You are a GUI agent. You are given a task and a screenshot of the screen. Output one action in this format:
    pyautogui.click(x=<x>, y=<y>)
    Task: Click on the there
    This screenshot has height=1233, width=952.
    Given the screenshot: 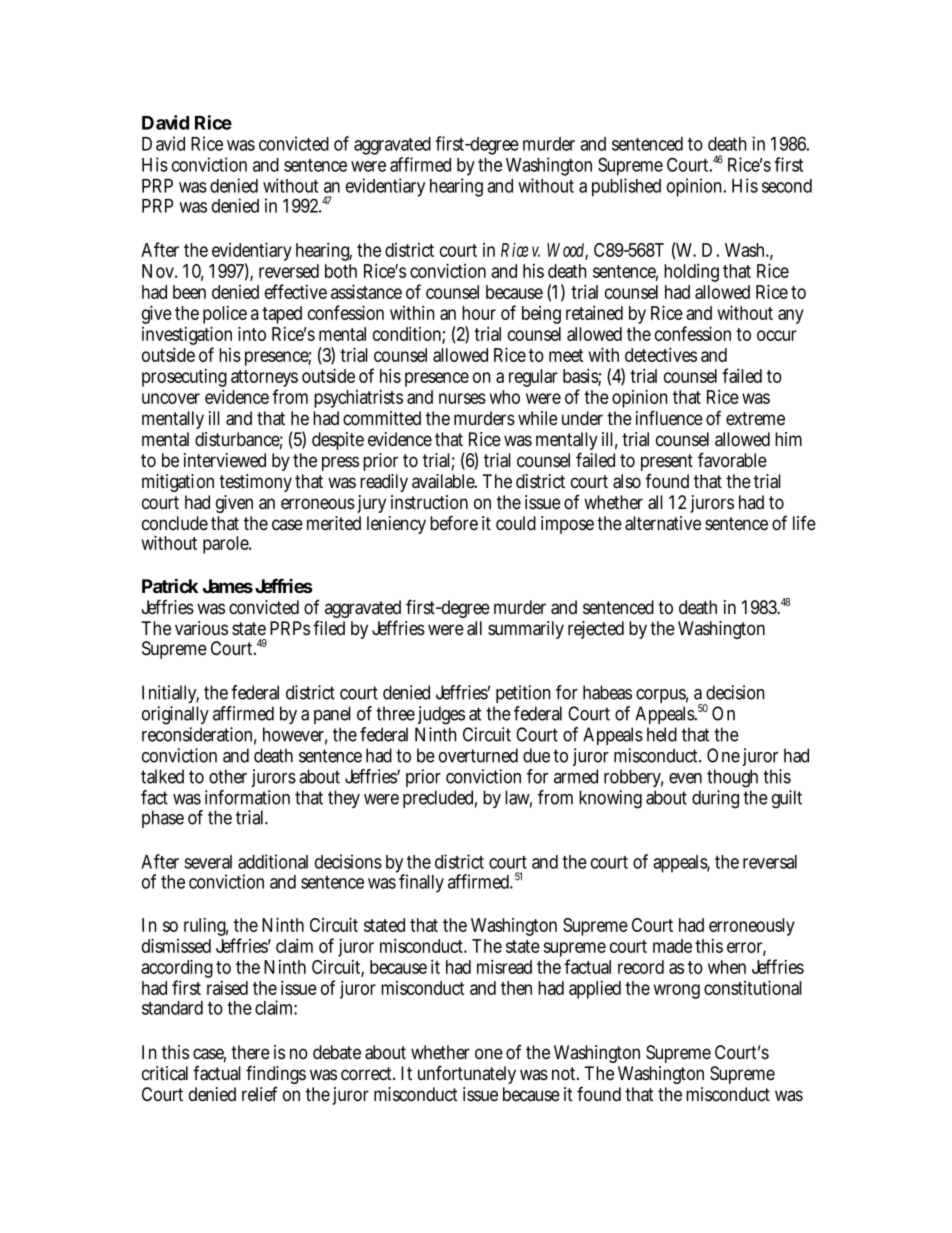 What is the action you would take?
    pyautogui.click(x=250, y=1052)
